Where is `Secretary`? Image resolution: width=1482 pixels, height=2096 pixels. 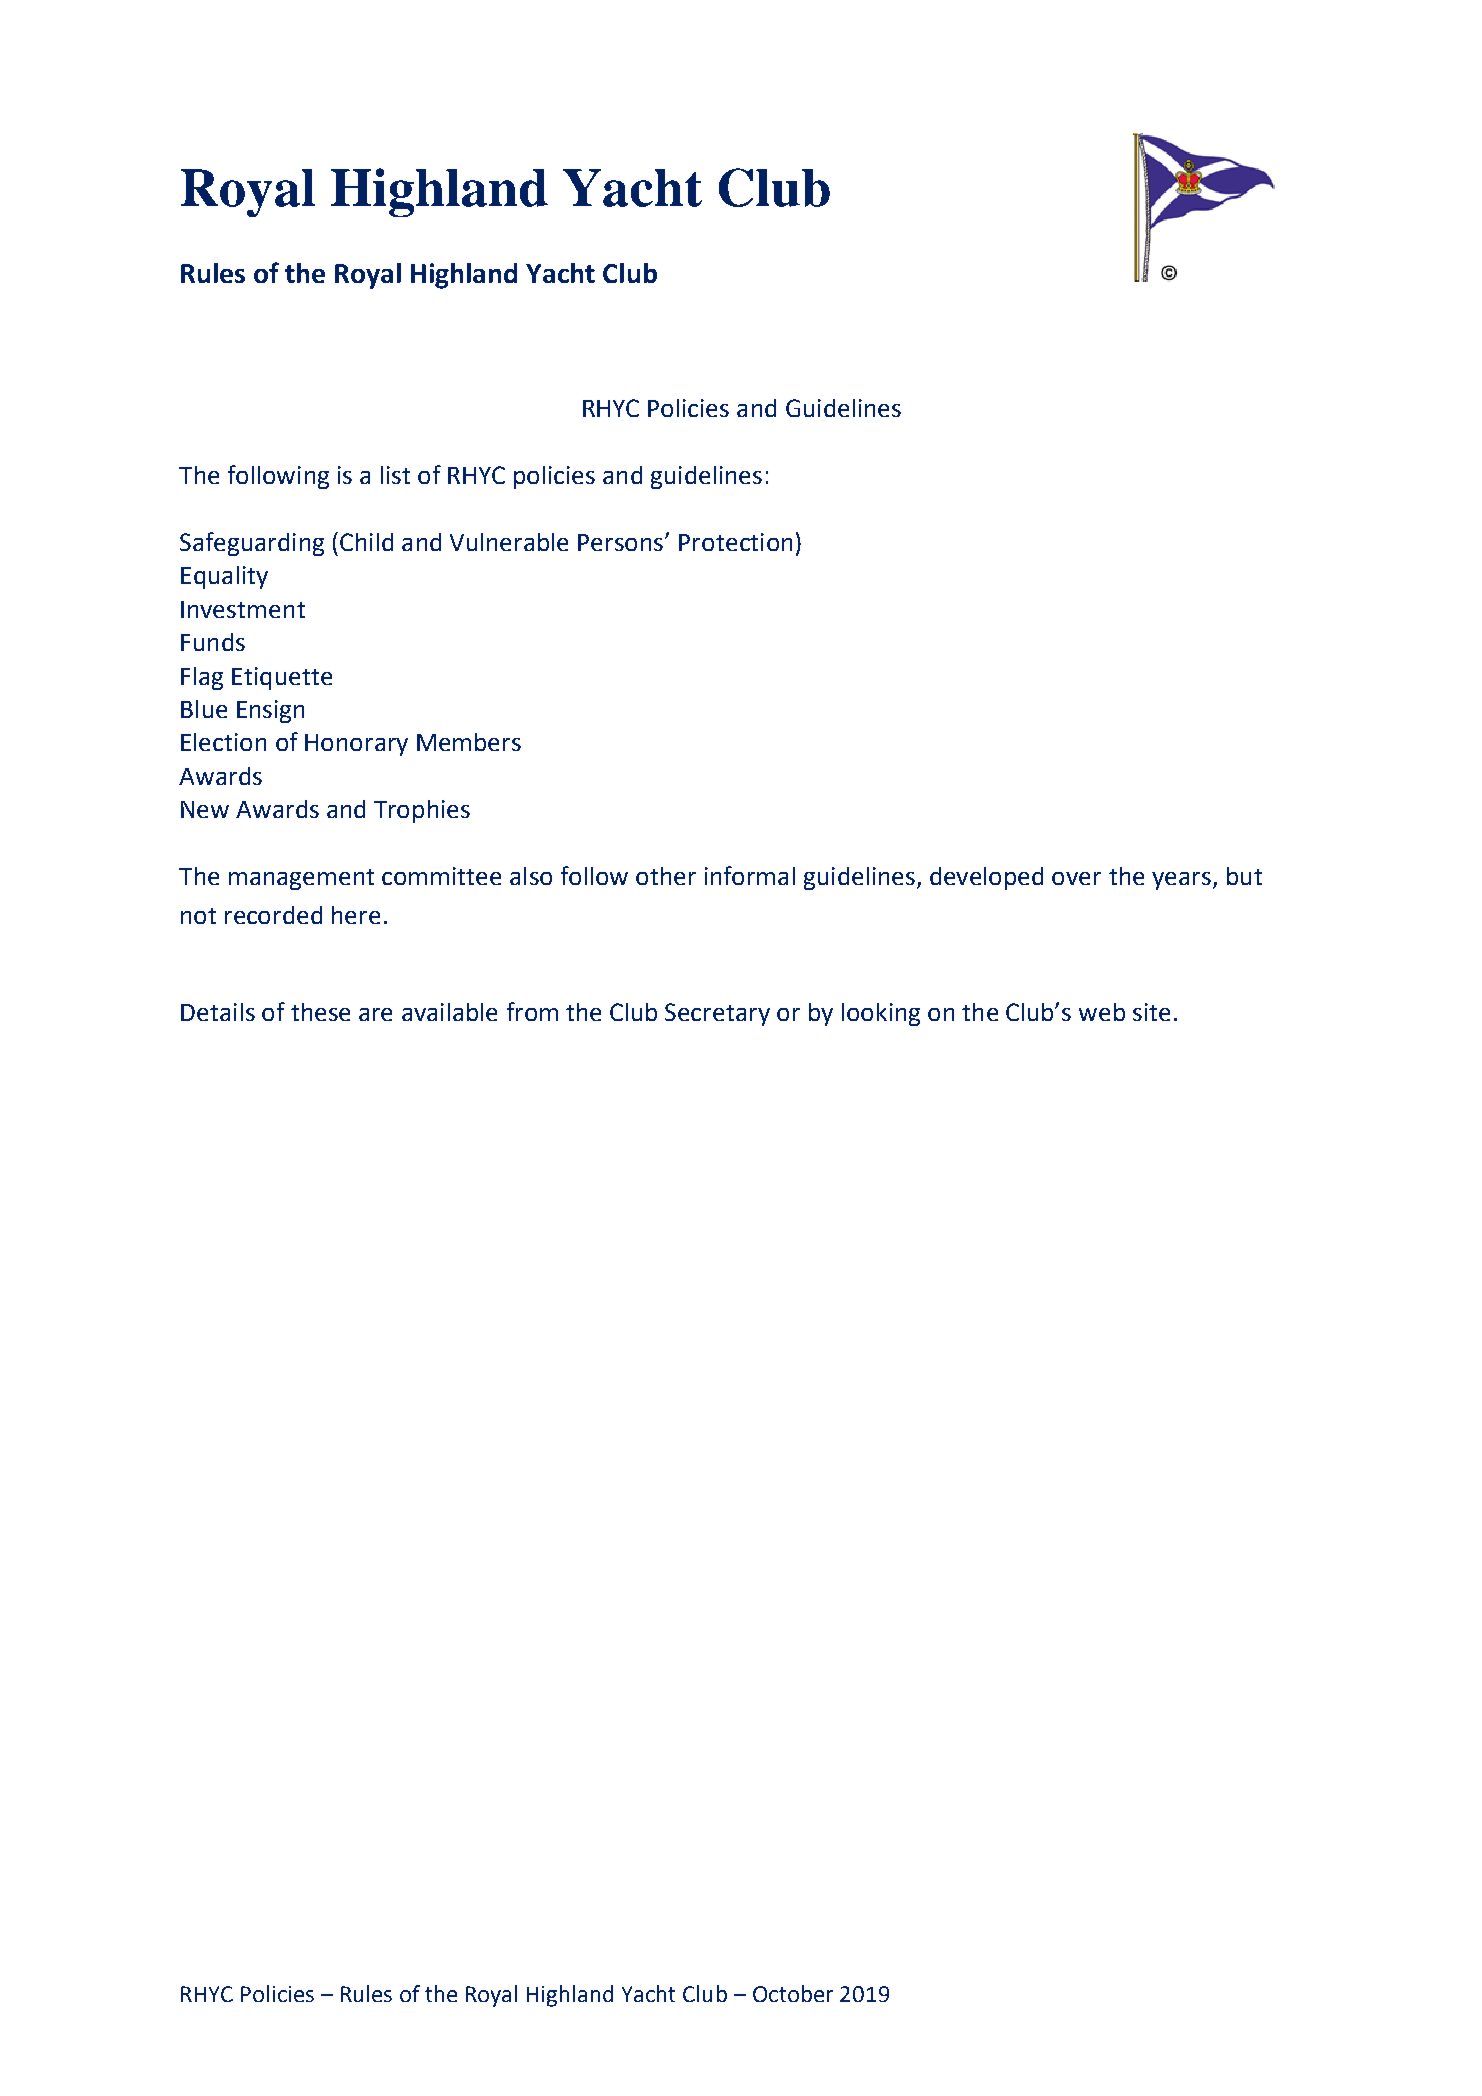 Secretary is located at coordinates (717, 1014).
